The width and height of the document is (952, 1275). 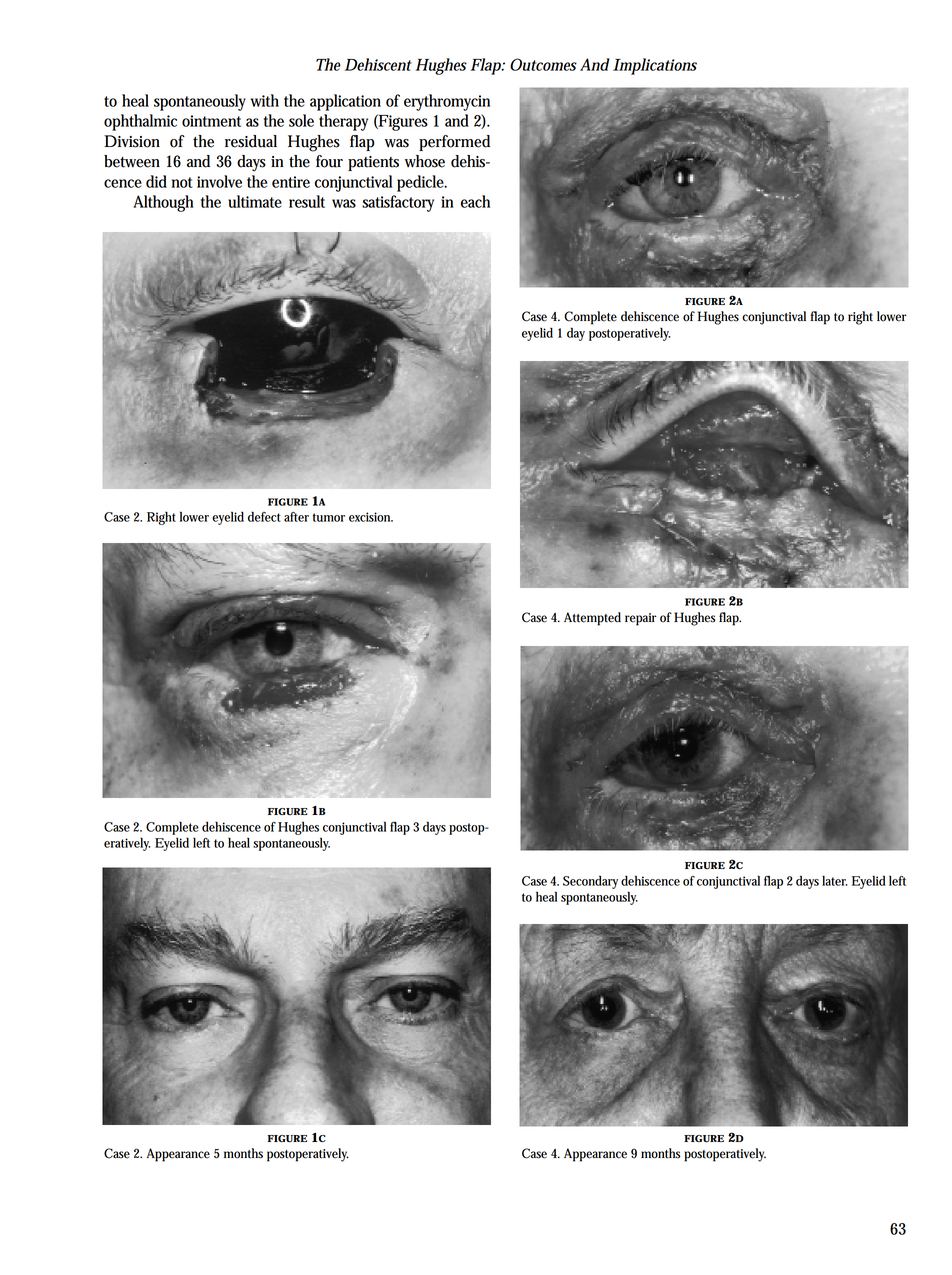 I want to click on after, so click(x=296, y=517).
